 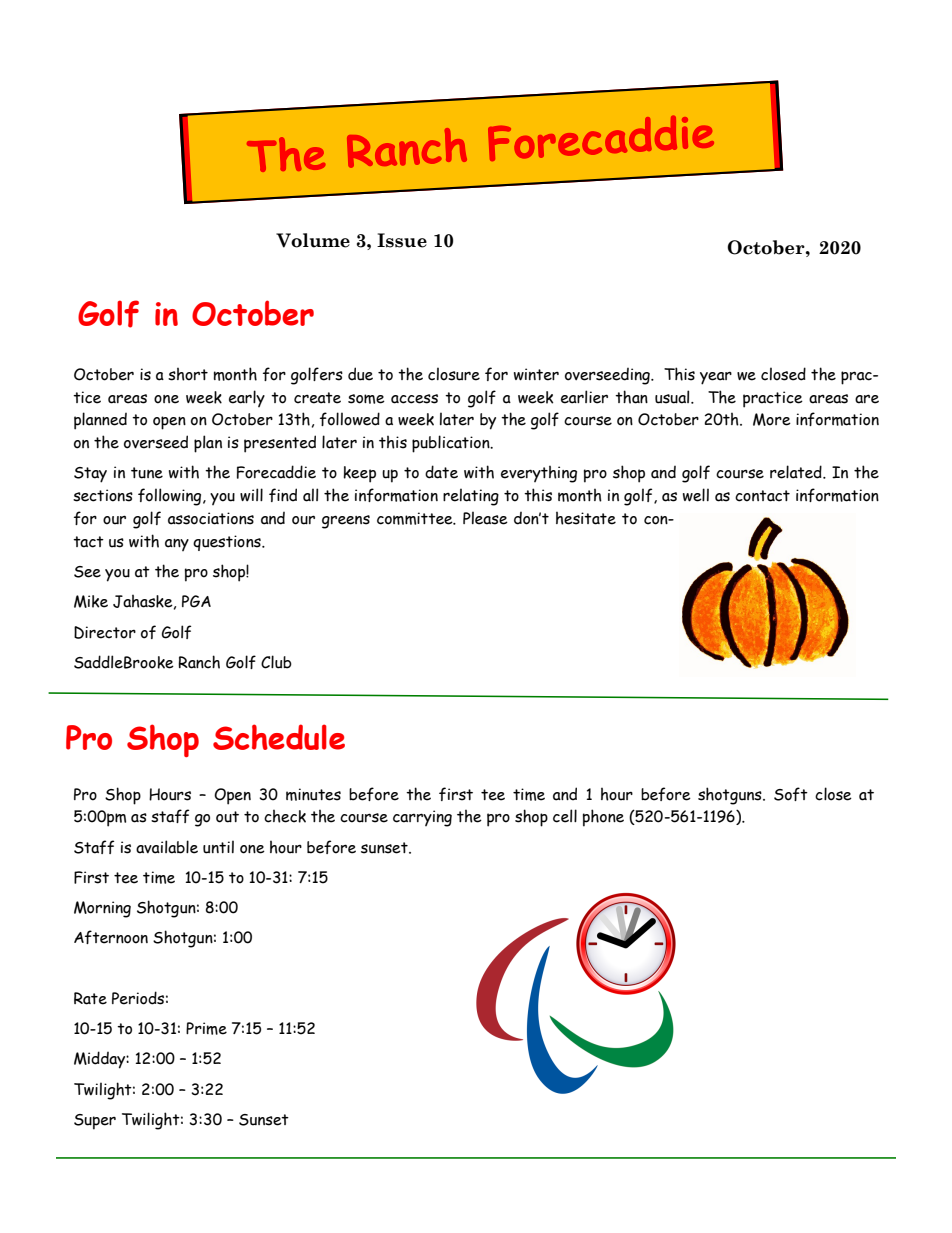 What do you see at coordinates (603, 818) in the screenshot?
I see `phone` at bounding box center [603, 818].
